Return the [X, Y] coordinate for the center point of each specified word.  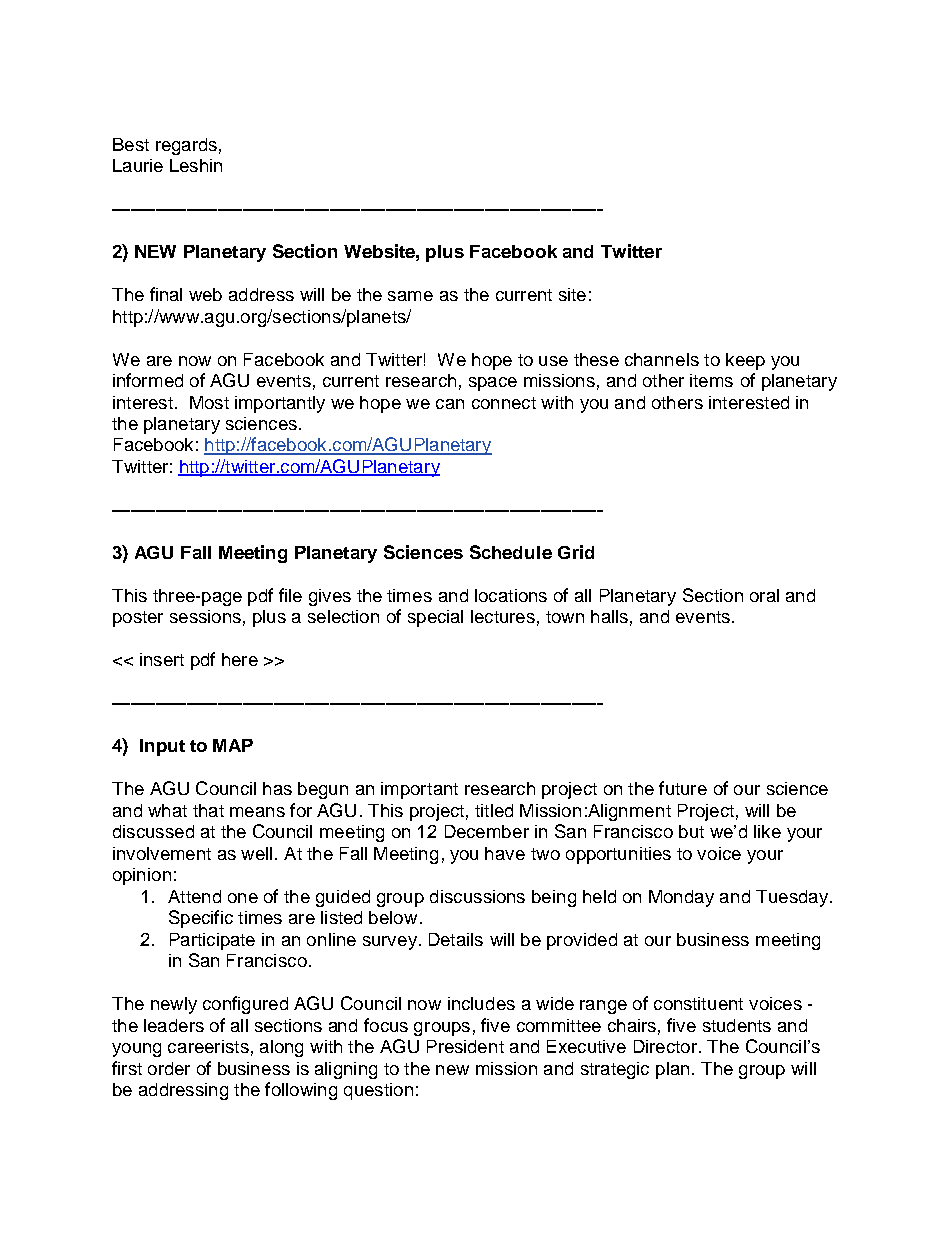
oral [764, 595]
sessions [205, 616]
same [410, 296]
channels [662, 359]
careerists [208, 1046]
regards [186, 146]
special [435, 618]
